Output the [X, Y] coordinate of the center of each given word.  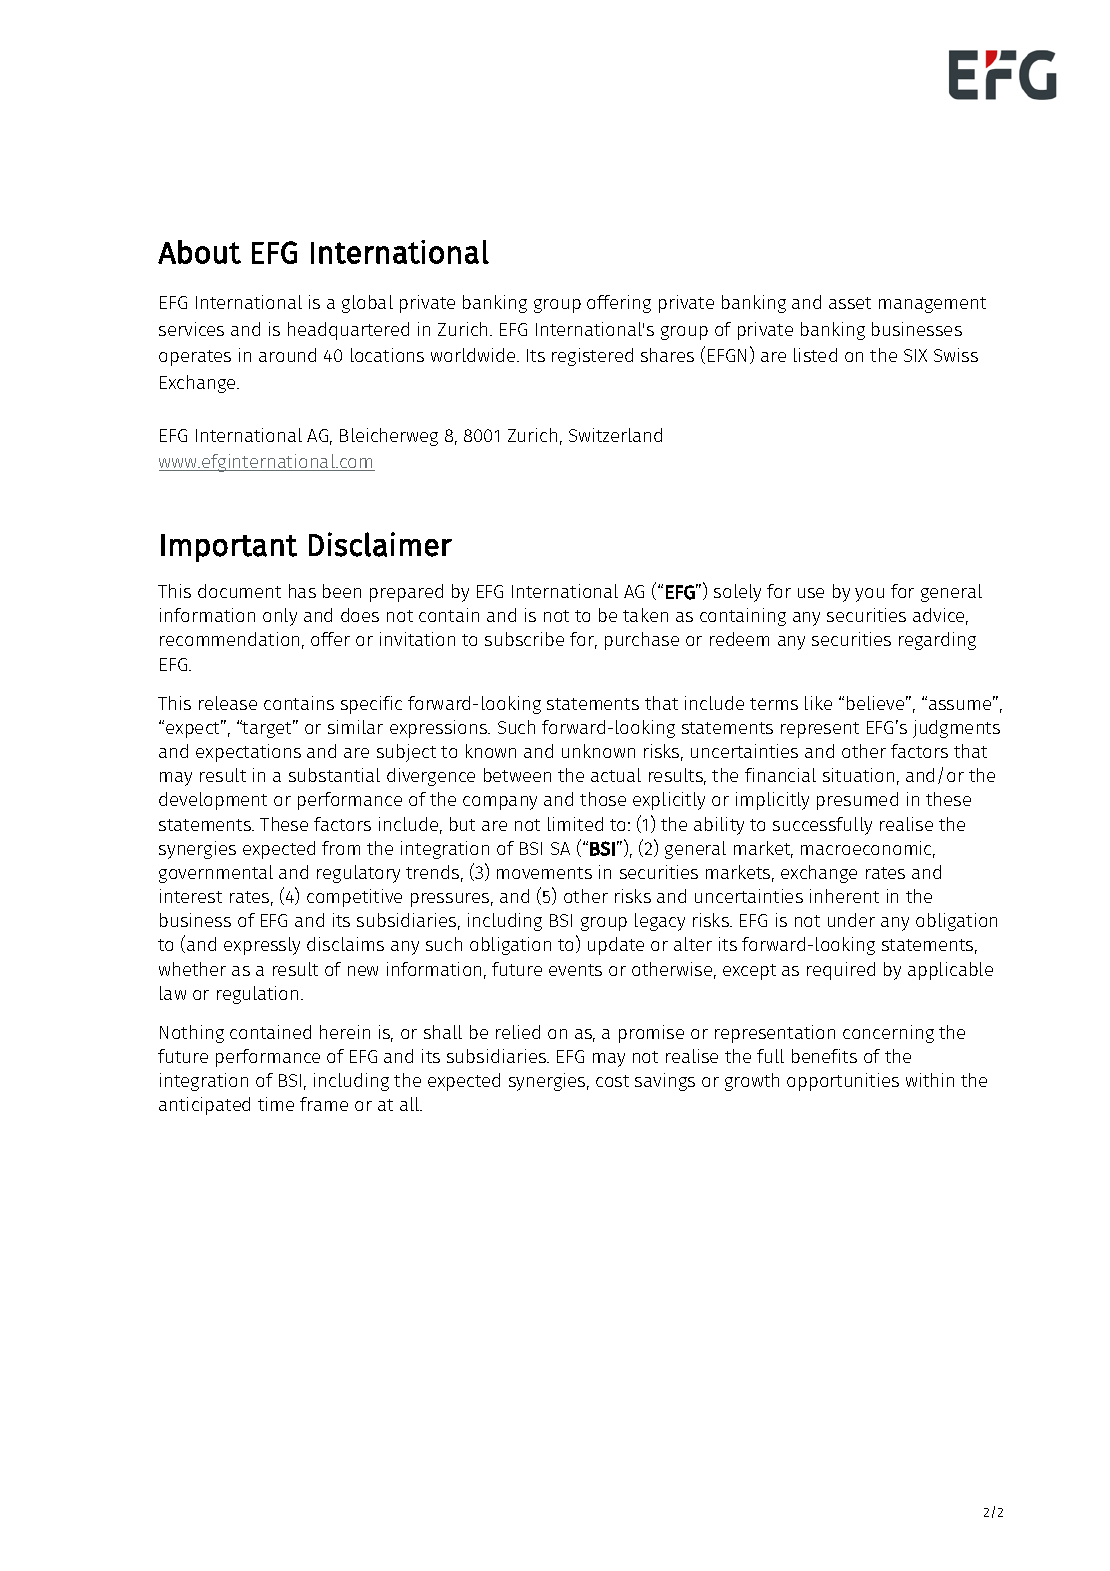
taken [645, 615]
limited [575, 824]
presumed [857, 801]
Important [229, 548]
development [213, 801]
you [869, 595]
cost [612, 1081]
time [276, 1104]
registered [592, 357]
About [199, 252]
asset [850, 303]
